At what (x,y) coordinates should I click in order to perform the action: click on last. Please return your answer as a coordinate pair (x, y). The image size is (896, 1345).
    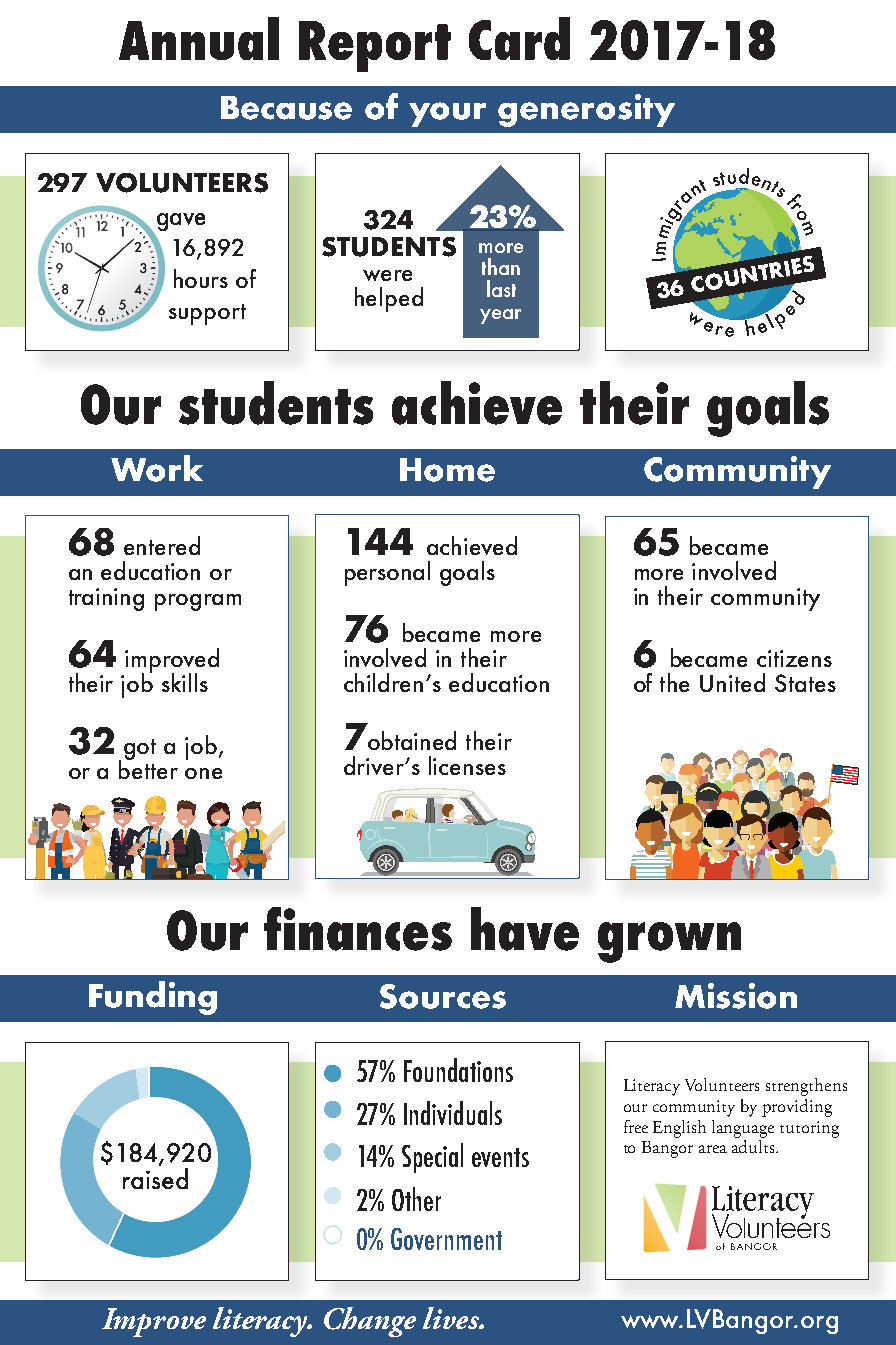
    Looking at the image, I should click on (501, 288).
